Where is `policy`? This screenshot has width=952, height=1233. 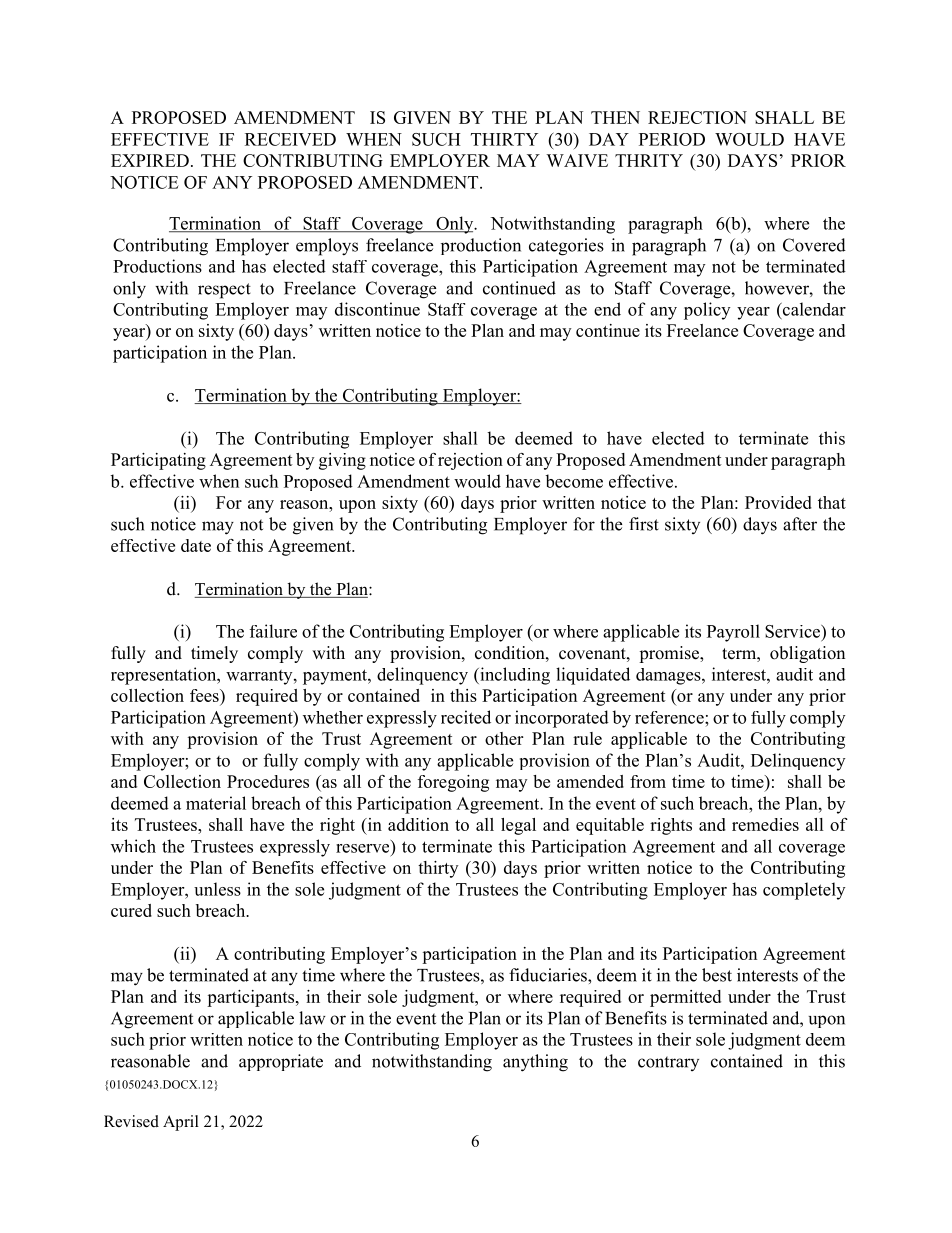
policy is located at coordinates (707, 311).
